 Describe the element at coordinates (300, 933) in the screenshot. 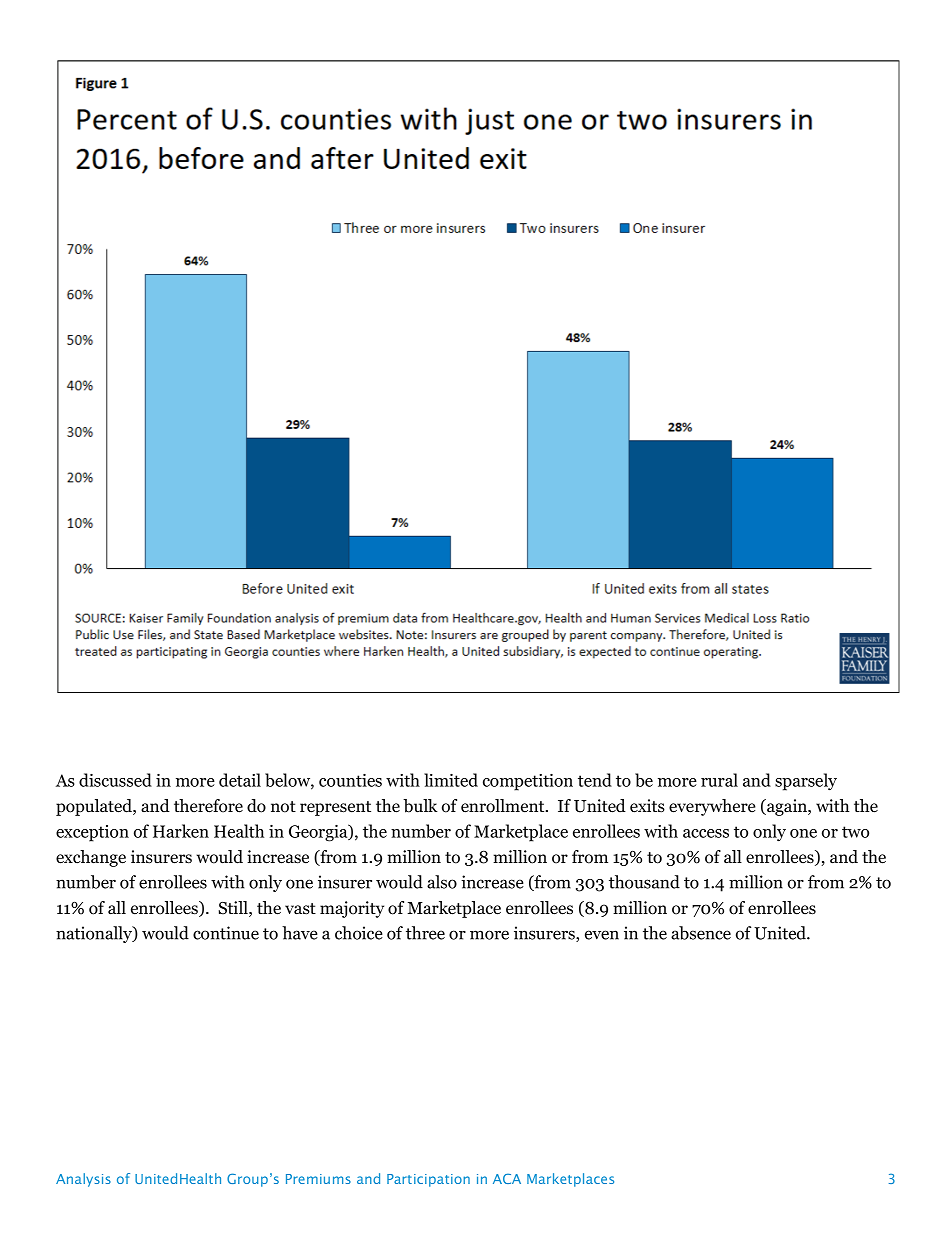

I see `have` at that location.
